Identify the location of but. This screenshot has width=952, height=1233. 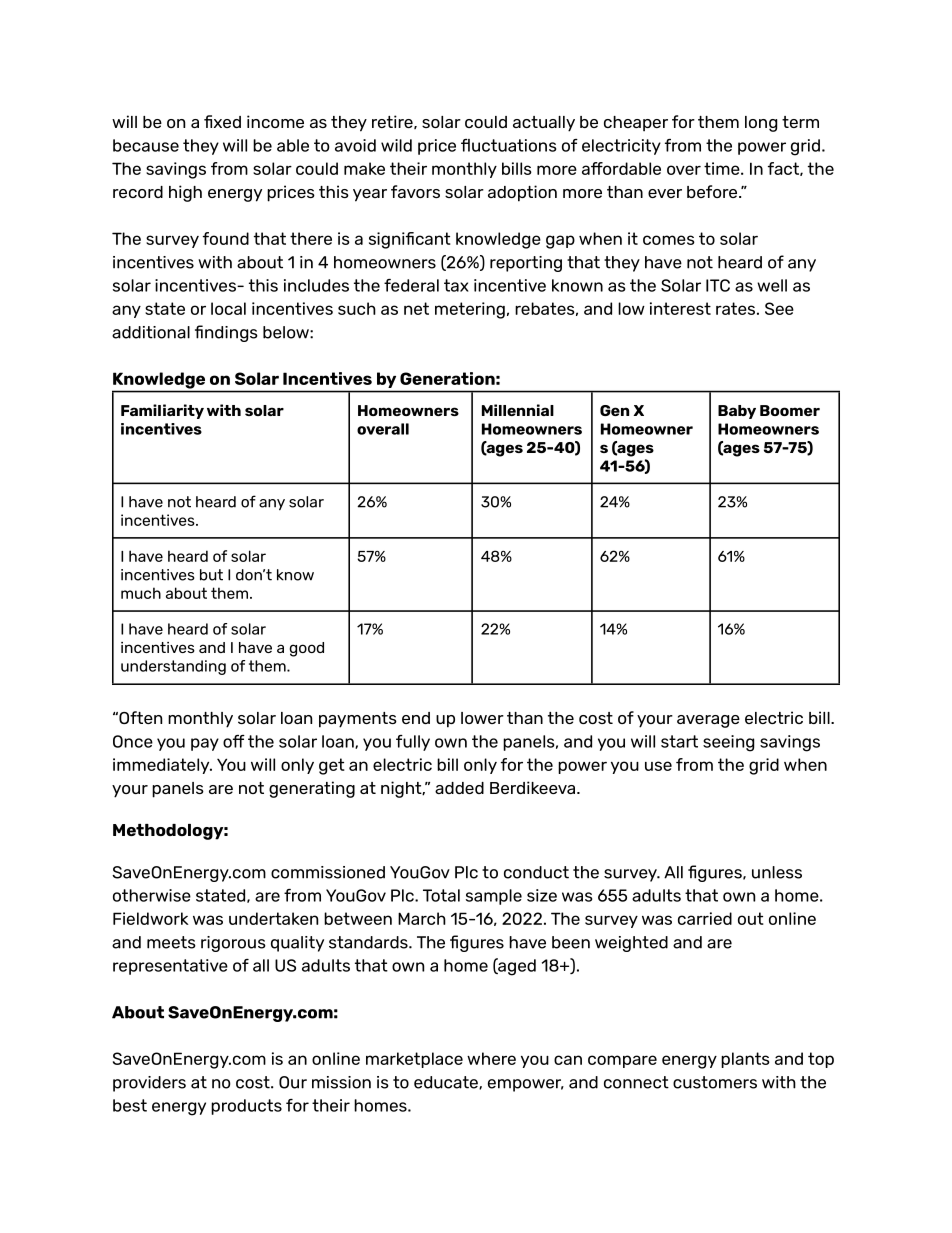
(211, 575).
